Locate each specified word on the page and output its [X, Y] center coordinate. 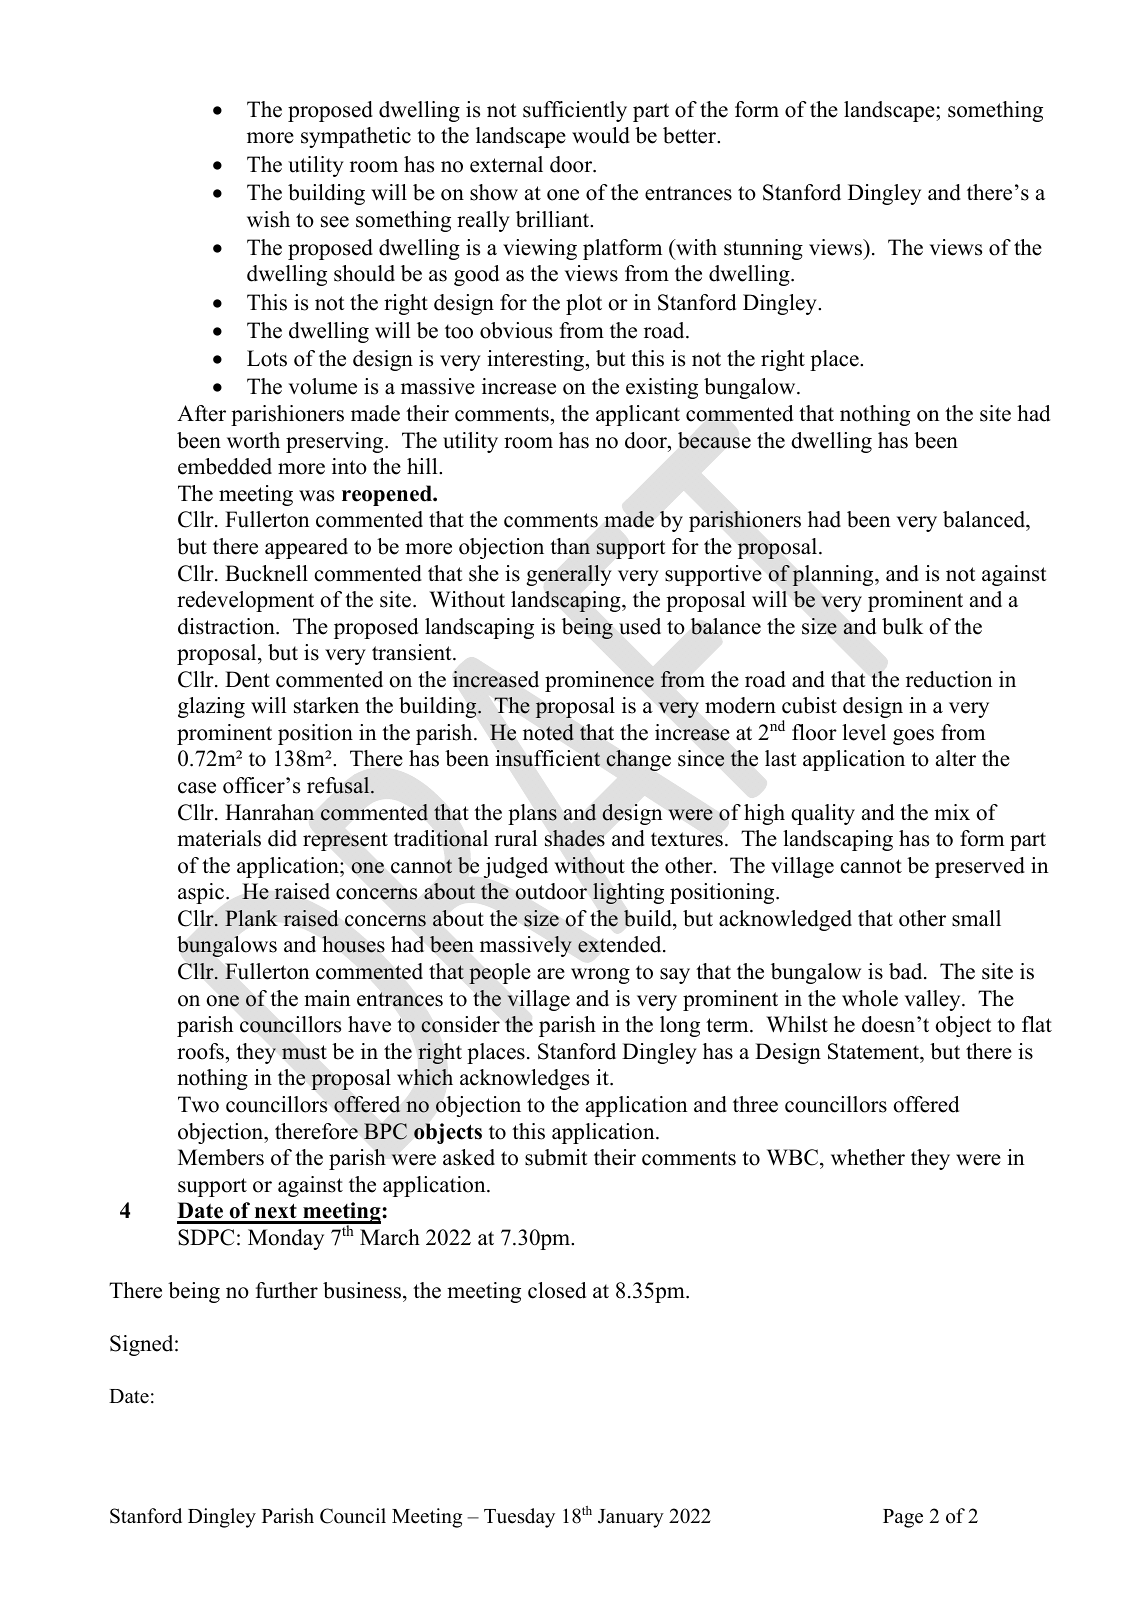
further [287, 1290]
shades [575, 838]
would [601, 135]
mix [952, 812]
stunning [763, 249]
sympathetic [356, 137]
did [282, 838]
